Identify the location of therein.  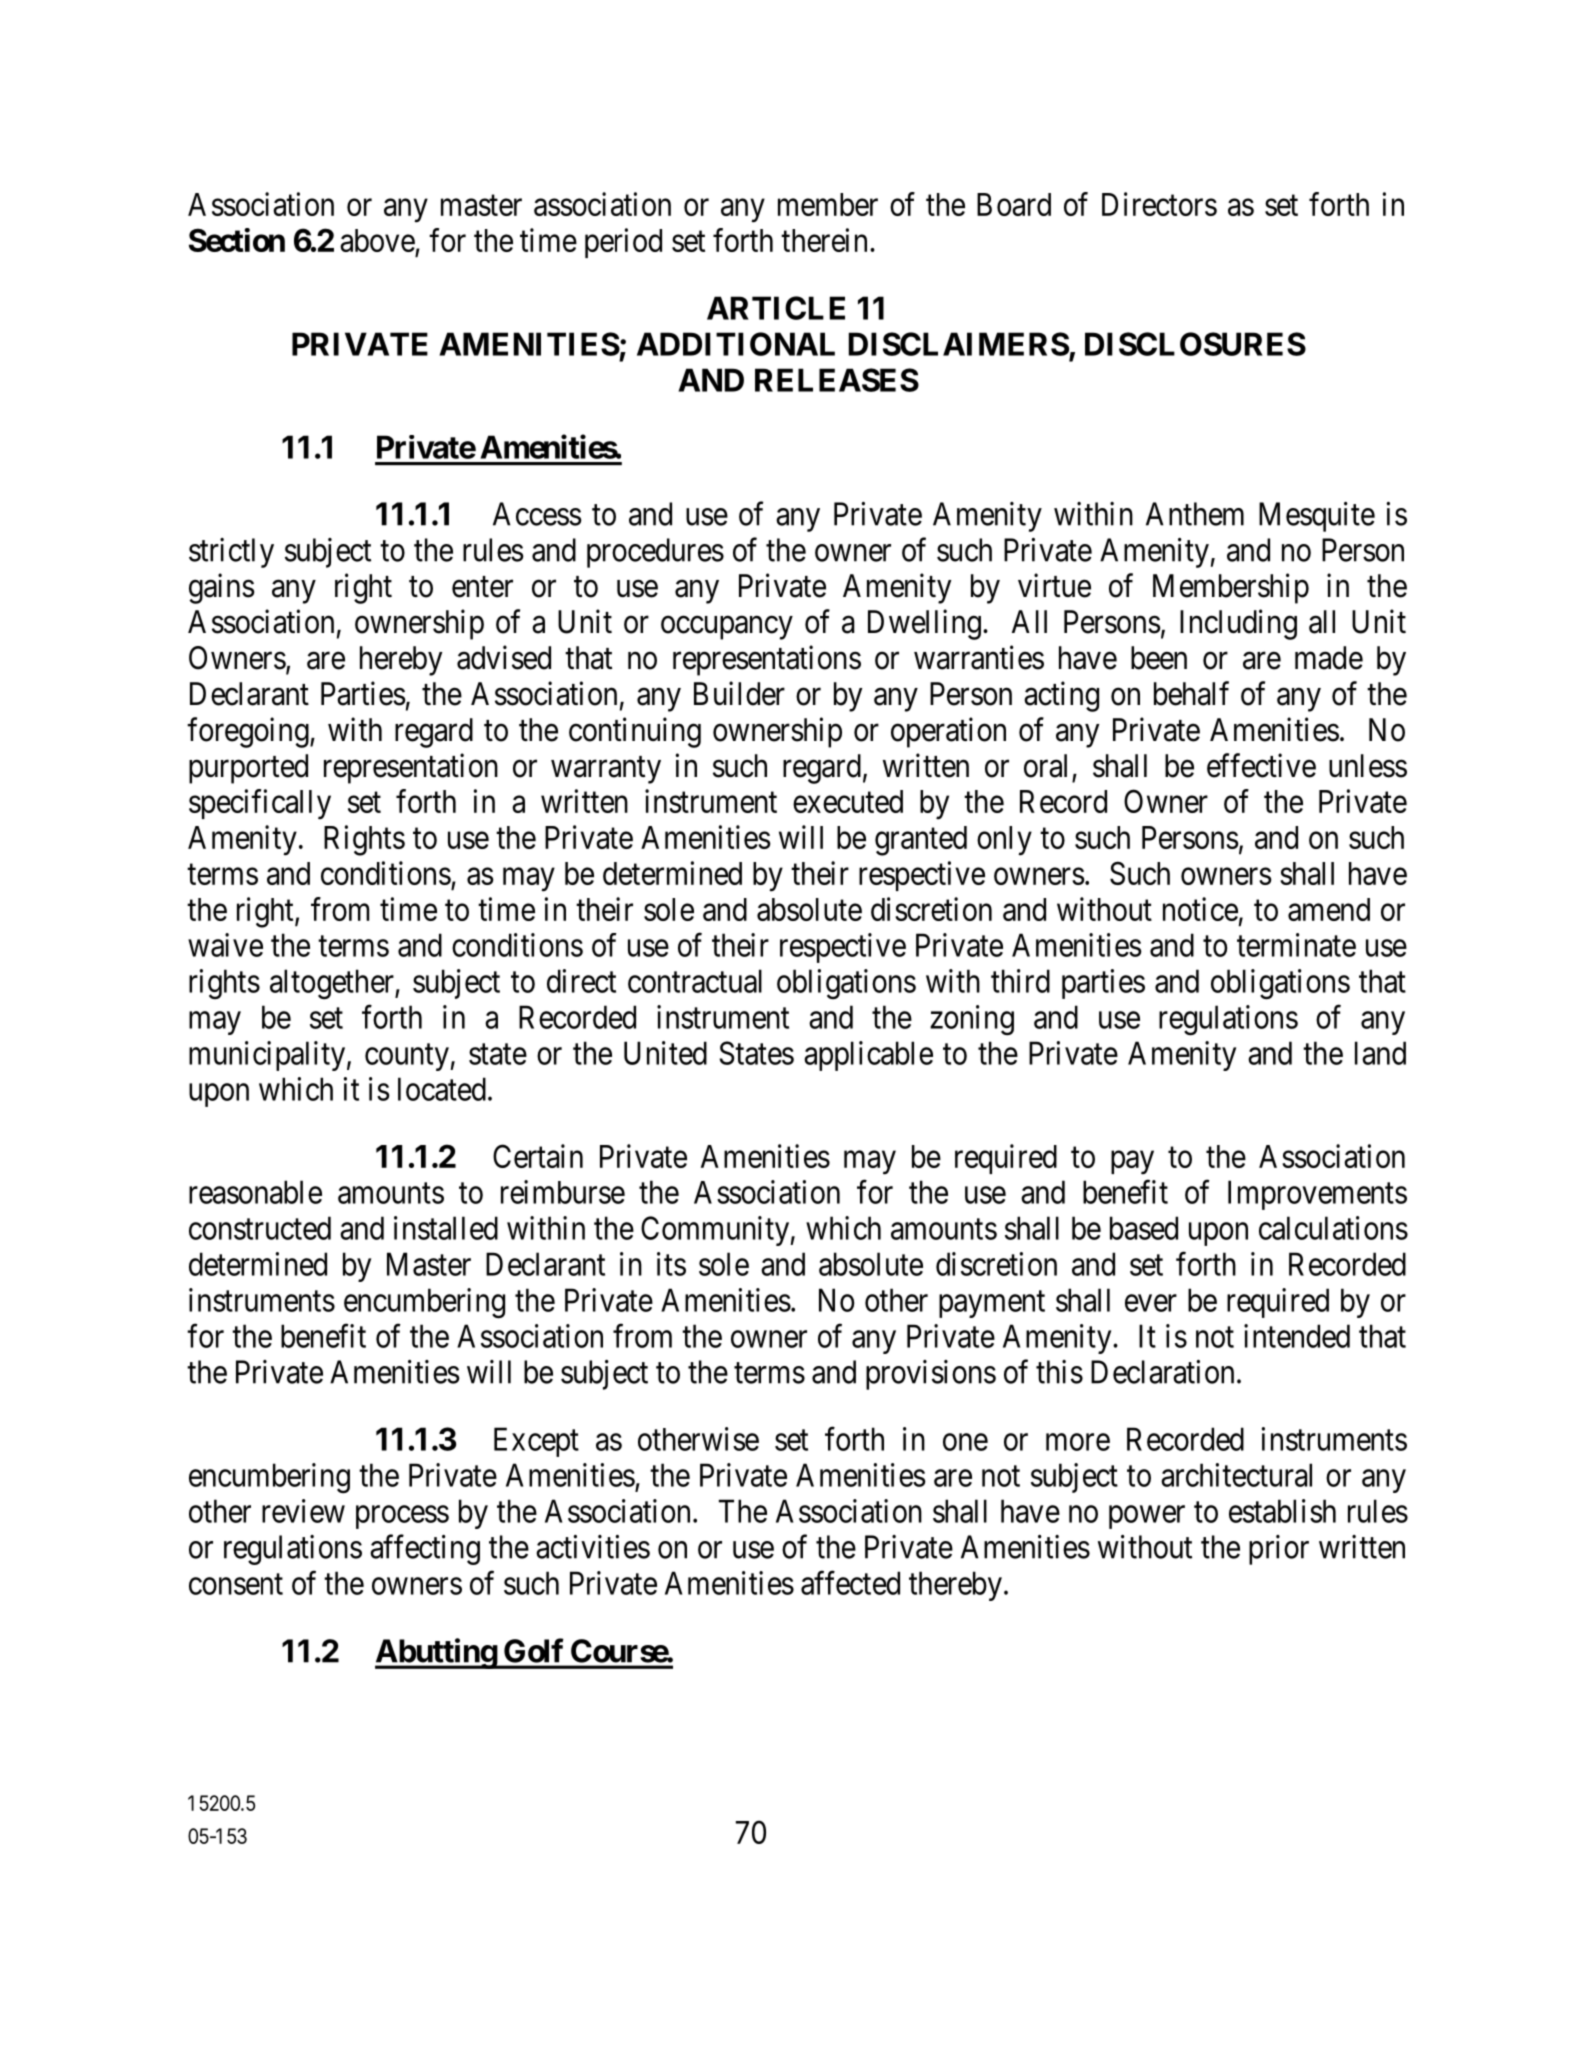
(824, 240).
